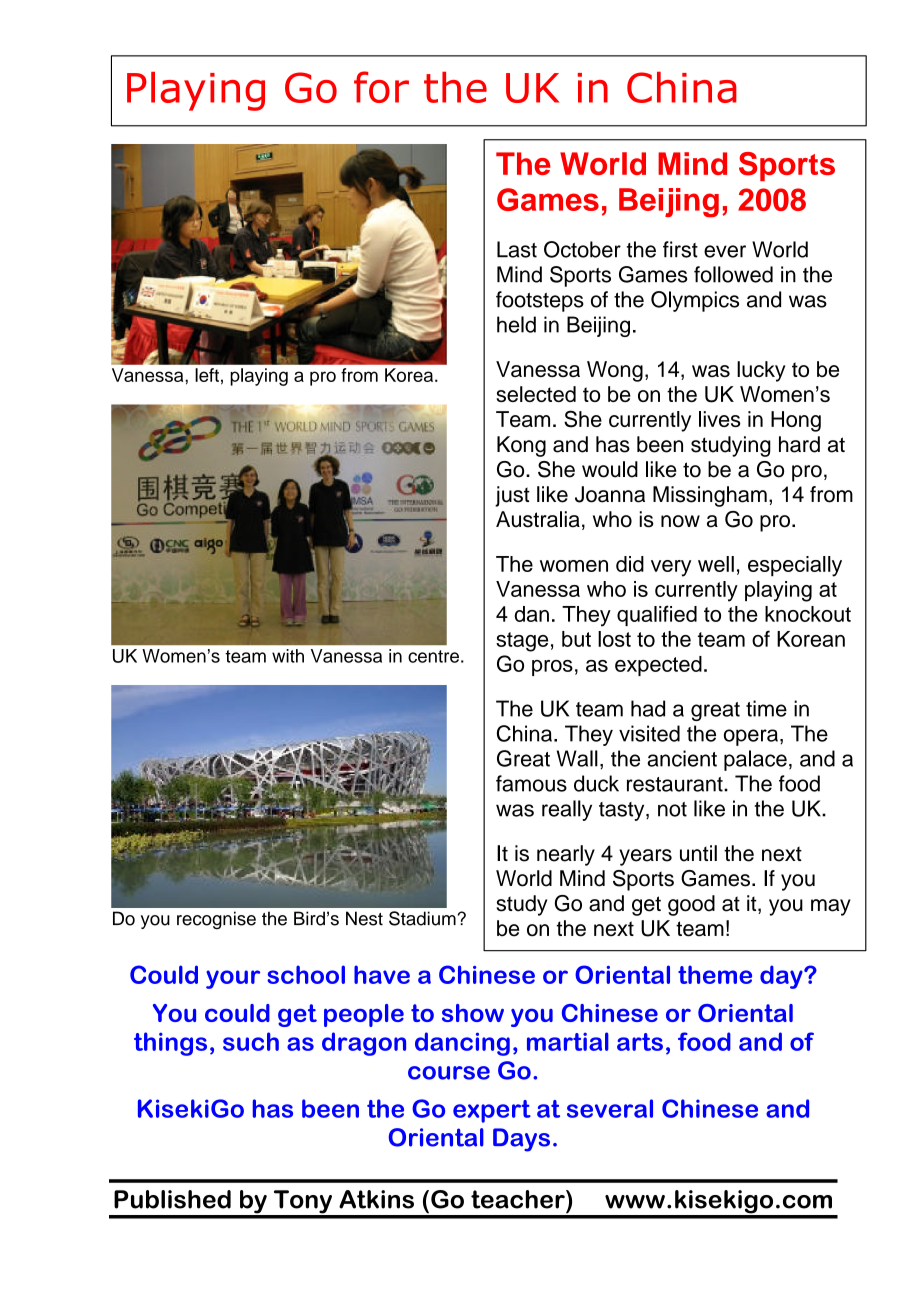 The height and width of the screenshot is (1308, 924). Describe the element at coordinates (172, 1199) in the screenshot. I see `Published` at that location.
